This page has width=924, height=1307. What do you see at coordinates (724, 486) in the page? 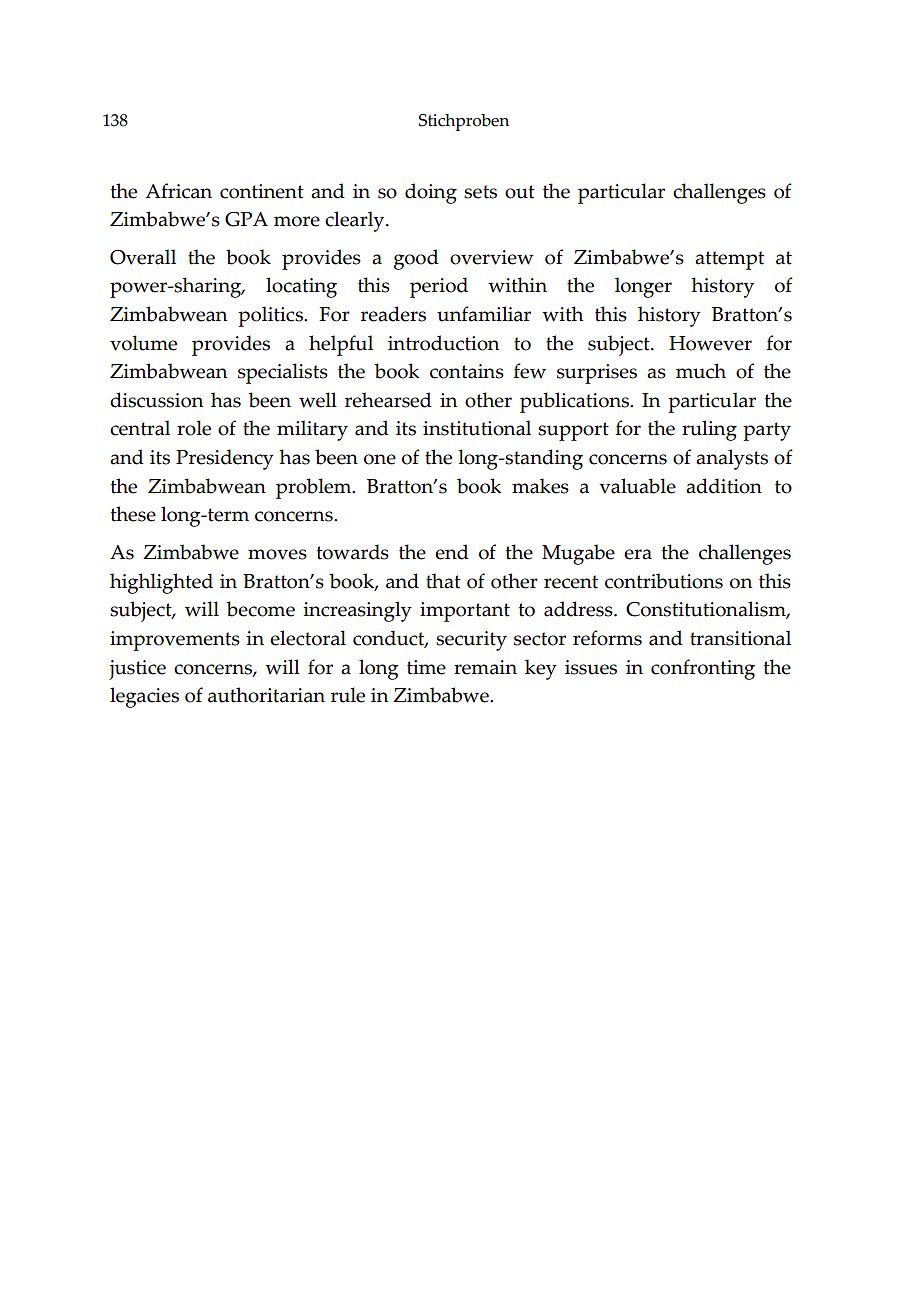
I see `addition` at bounding box center [724, 486].
